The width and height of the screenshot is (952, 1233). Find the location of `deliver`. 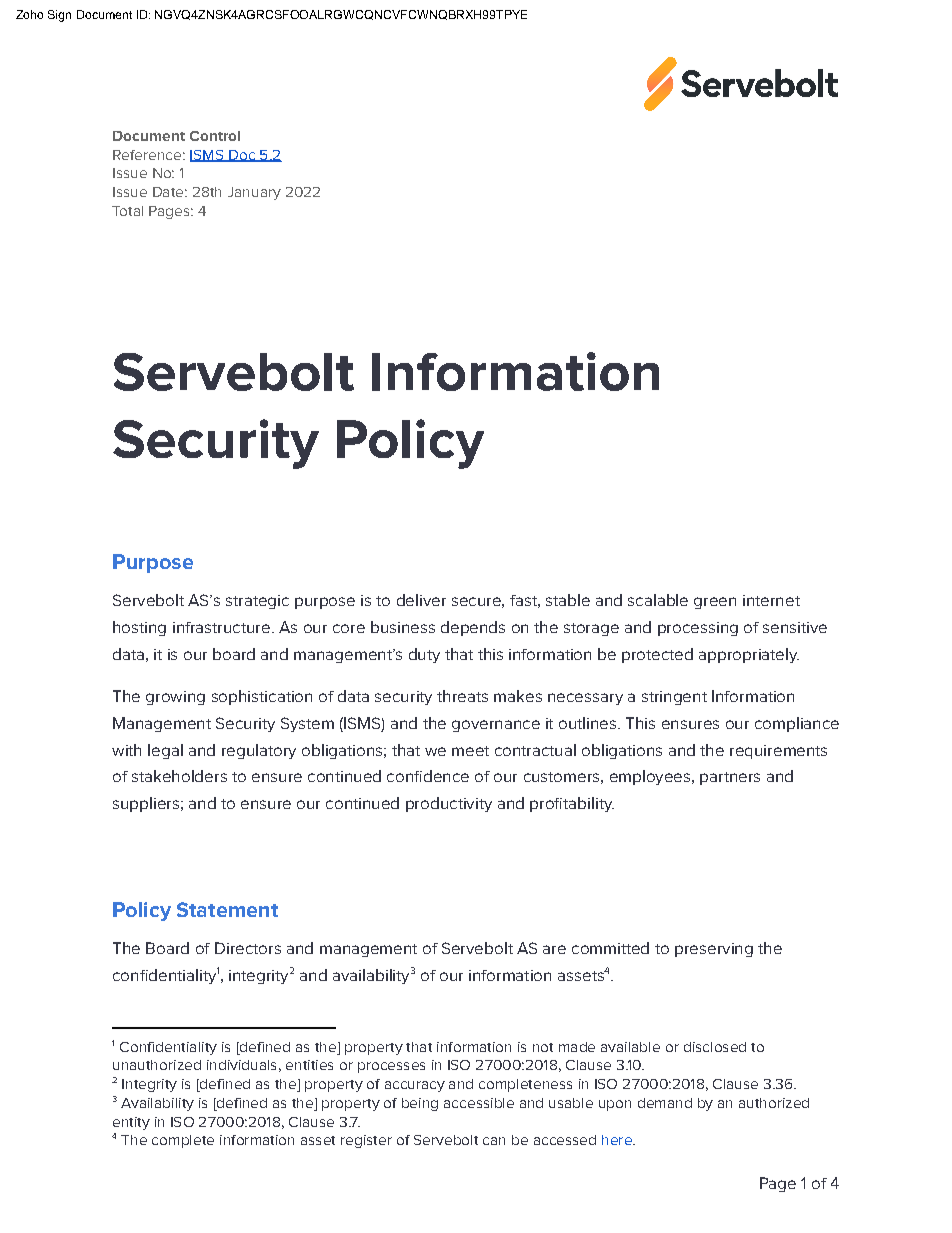

deliver is located at coordinates (421, 600).
